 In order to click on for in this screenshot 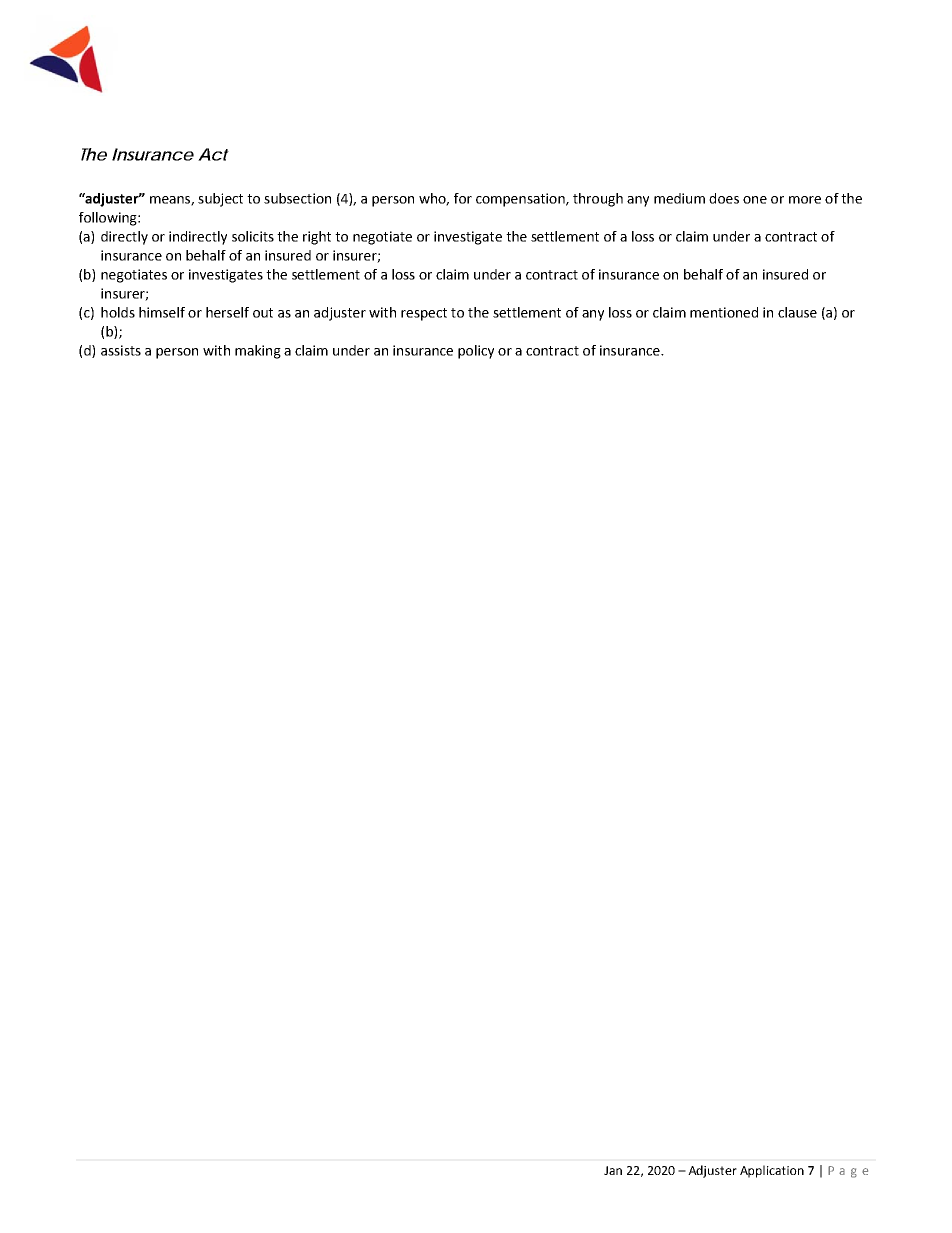, I will do `click(463, 198)`.
